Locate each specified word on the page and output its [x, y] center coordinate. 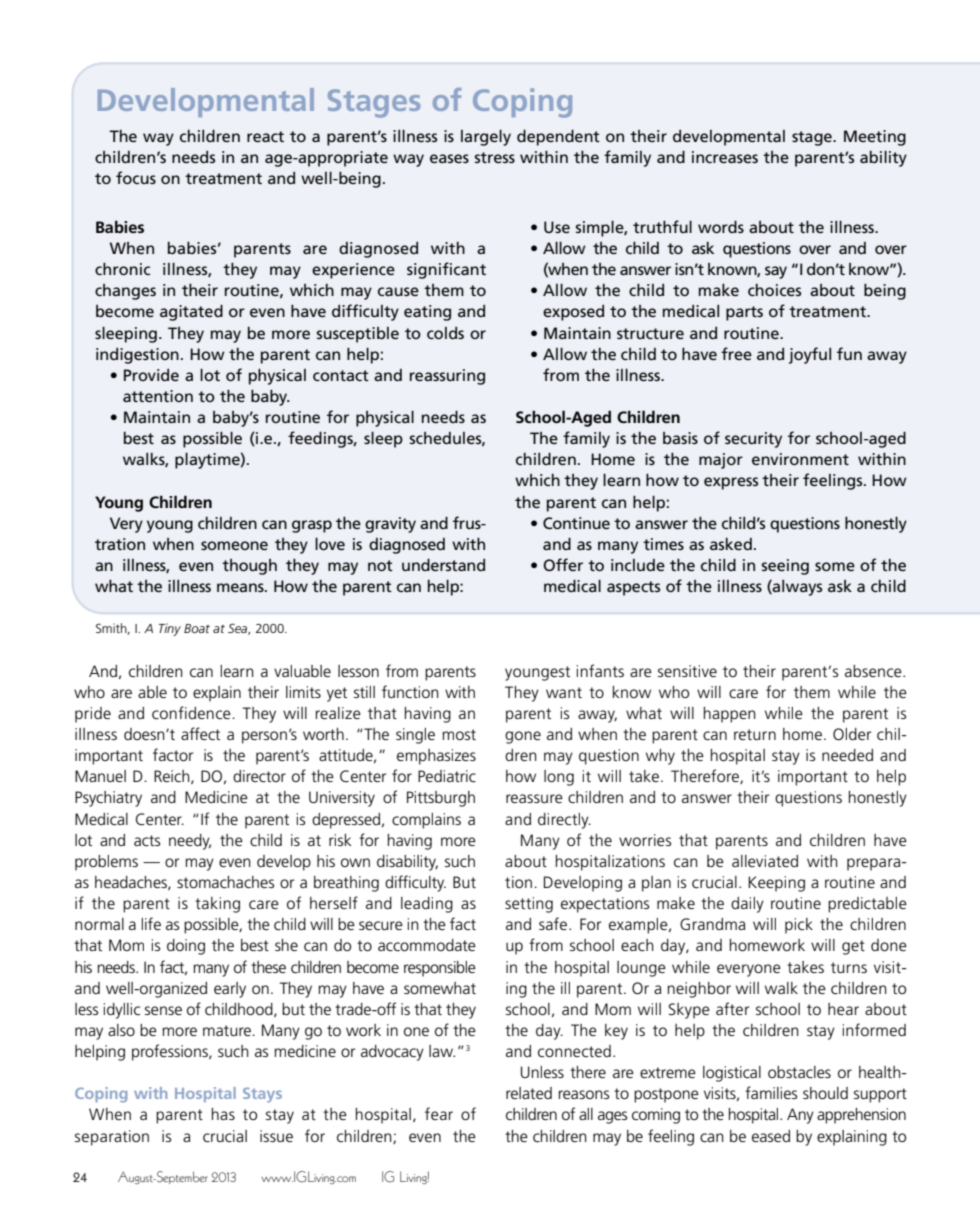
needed [847, 755]
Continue [576, 523]
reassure [534, 798]
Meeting [875, 138]
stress [495, 157]
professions [171, 1052]
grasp [312, 526]
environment [800, 459]
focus [136, 177]
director [259, 776]
